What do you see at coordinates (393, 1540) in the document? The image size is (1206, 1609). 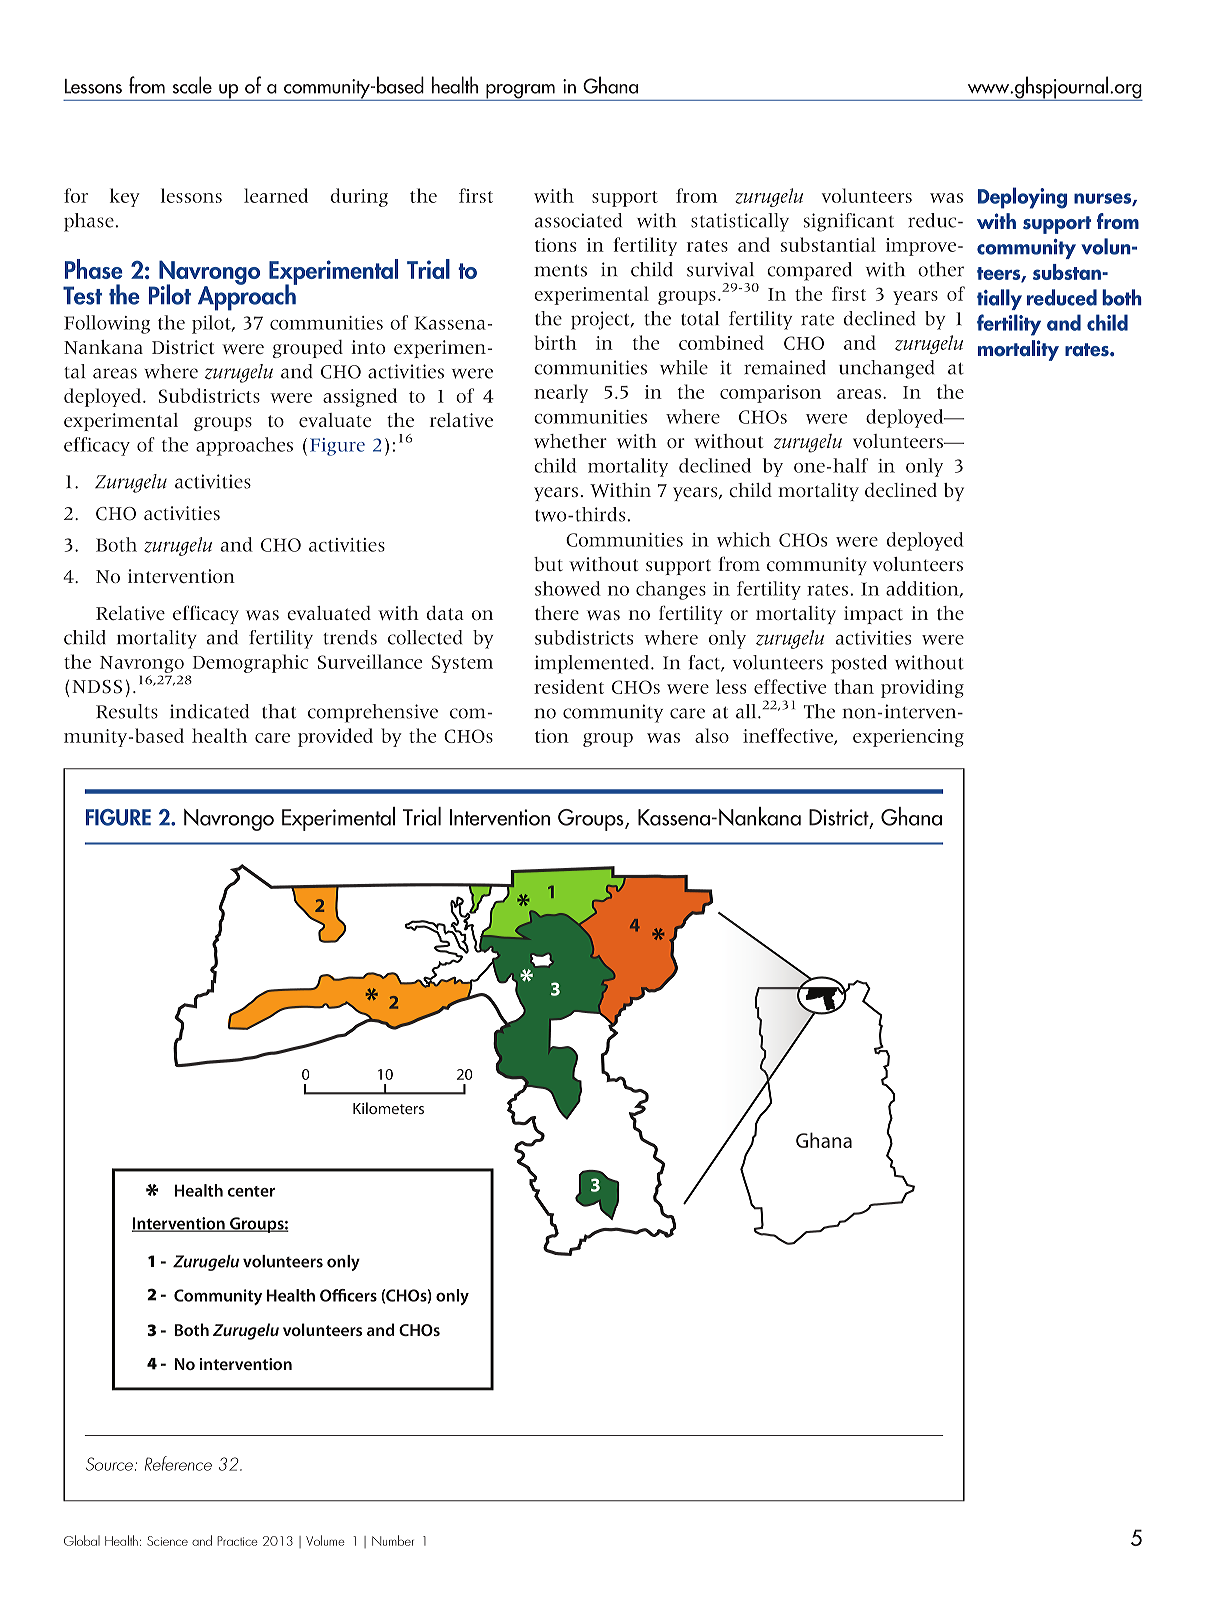 I see `Number` at bounding box center [393, 1540].
